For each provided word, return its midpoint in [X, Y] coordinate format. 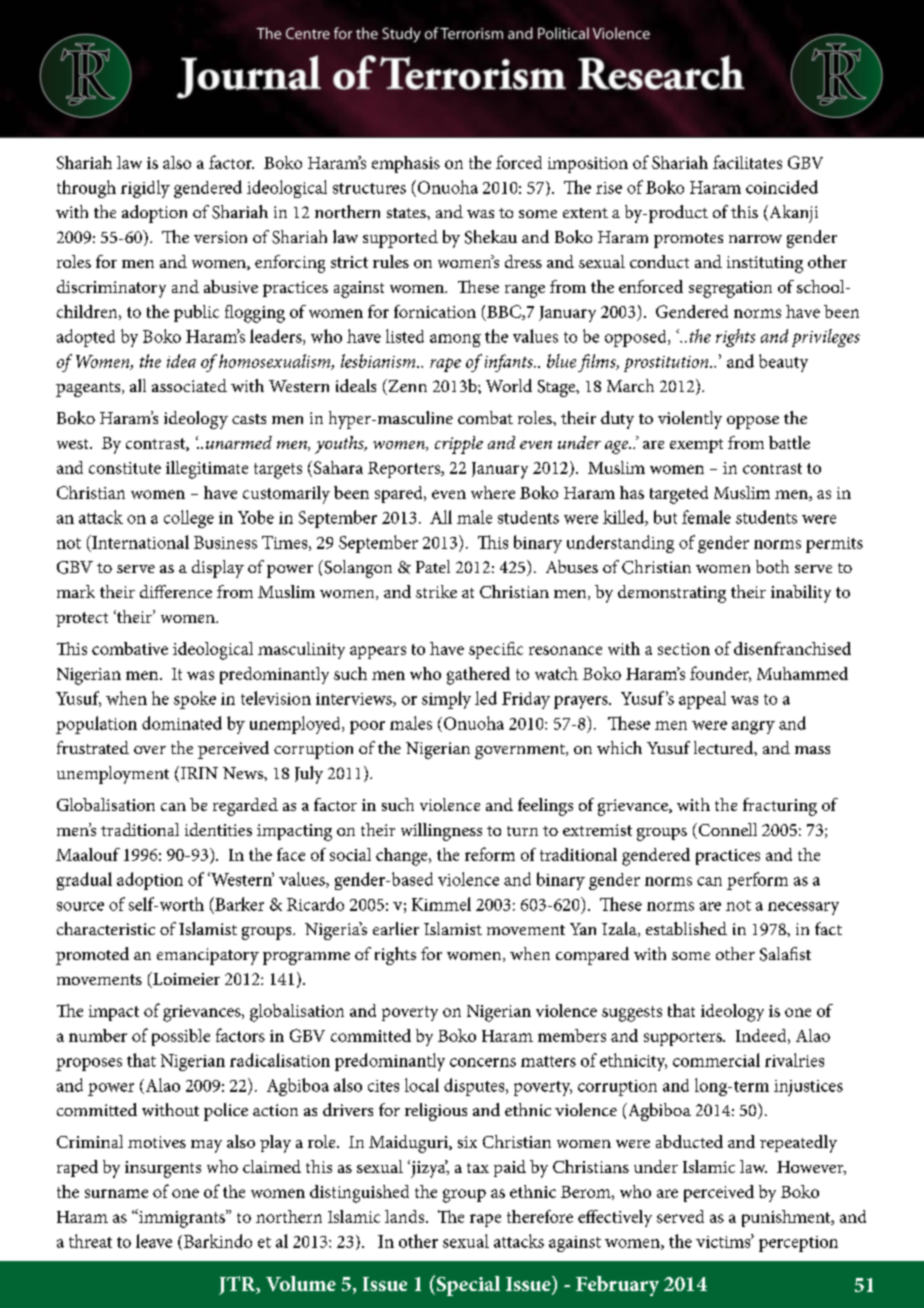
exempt [696, 446]
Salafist [785, 954]
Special [467, 1285]
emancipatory [208, 956]
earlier [396, 928]
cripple [459, 445]
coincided [782, 187]
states [407, 213]
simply [446, 700]
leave [154, 1241]
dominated [182, 723]
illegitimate [207, 470]
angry [753, 727]
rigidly [145, 189]
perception [798, 1244]
